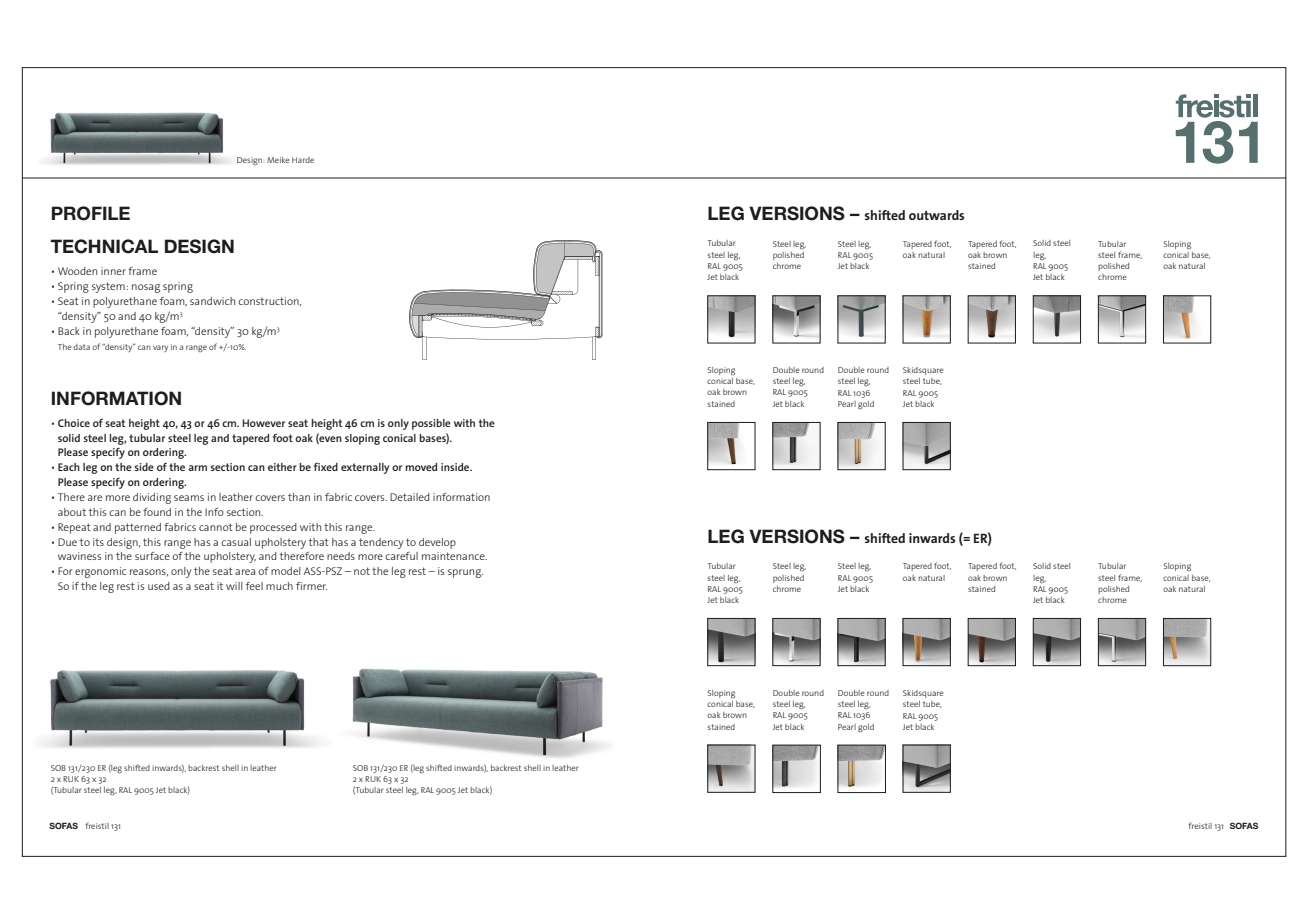  What do you see at coordinates (113, 271) in the screenshot?
I see `inner` at bounding box center [113, 271].
